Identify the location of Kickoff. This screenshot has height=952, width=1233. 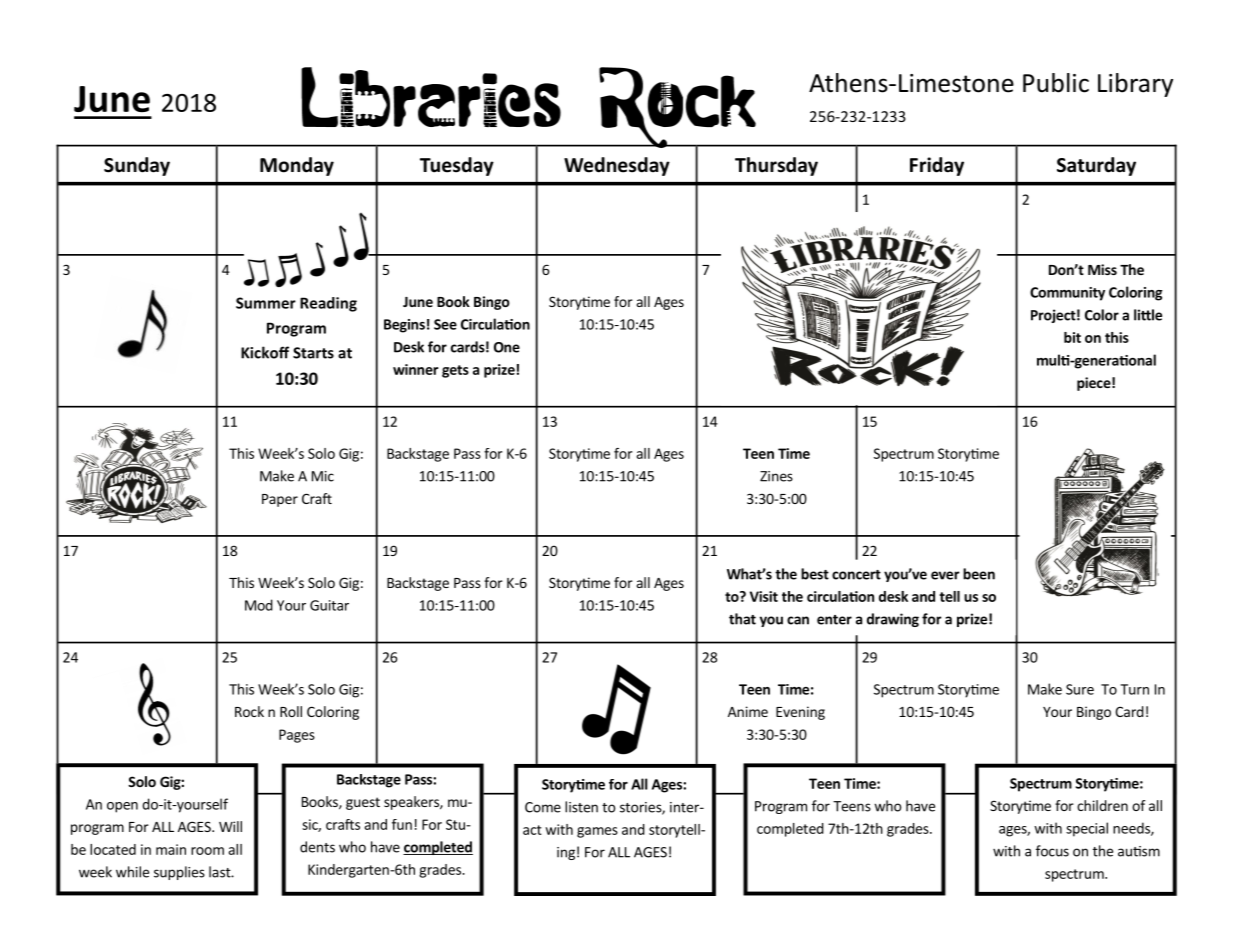
(265, 352).
